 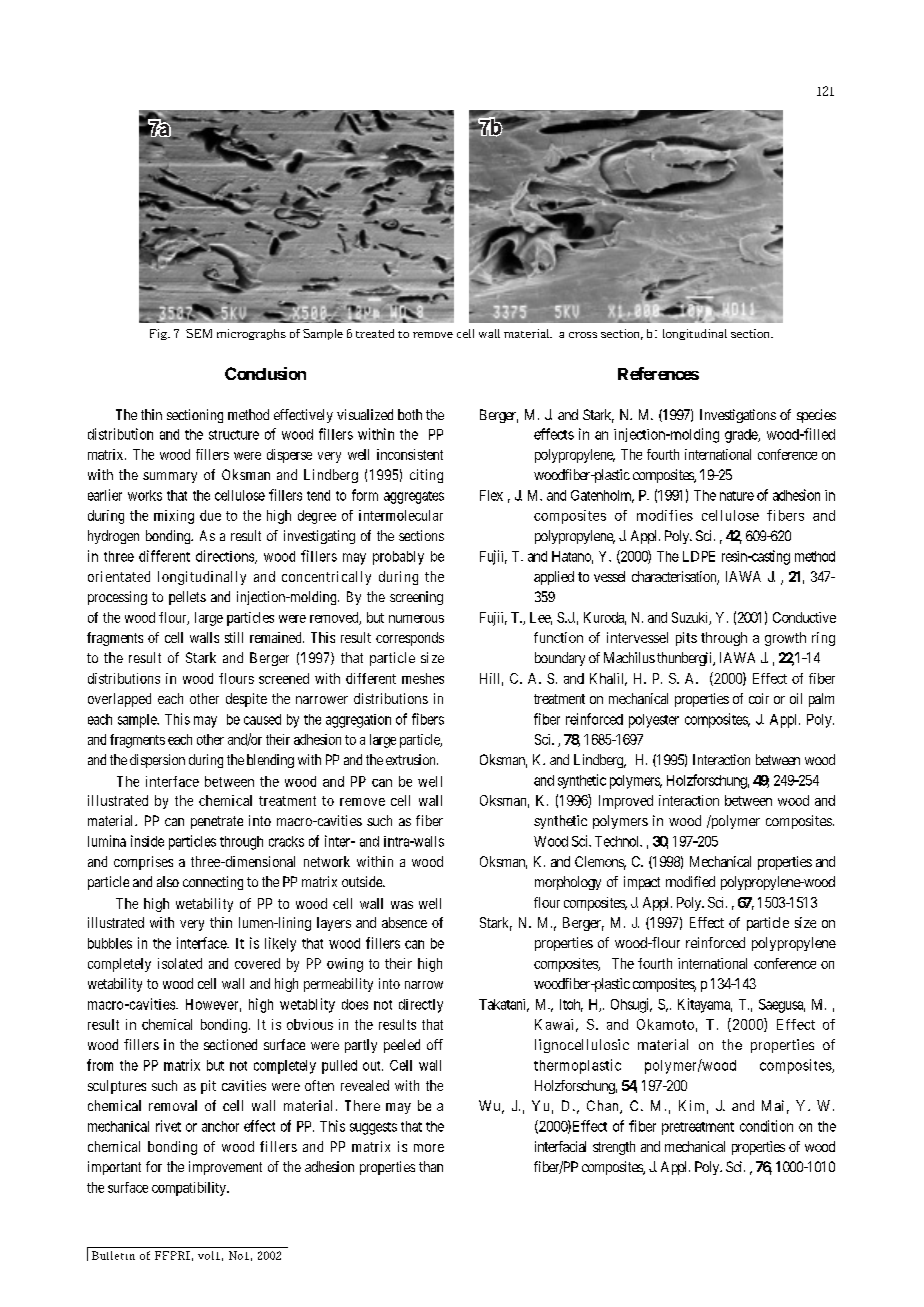 I want to click on treated, so click(x=375, y=333).
